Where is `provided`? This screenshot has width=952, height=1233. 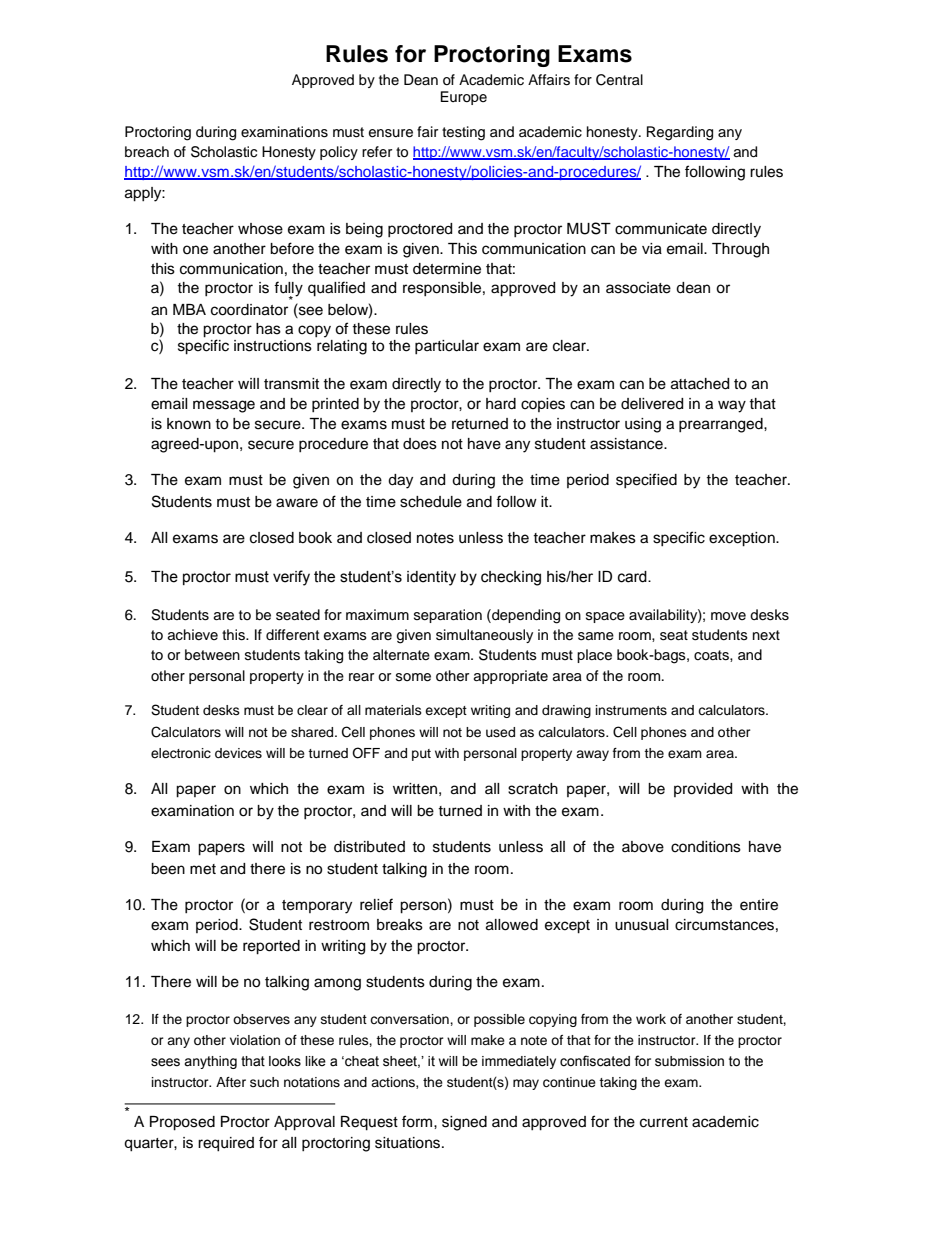 provided is located at coordinates (703, 790).
